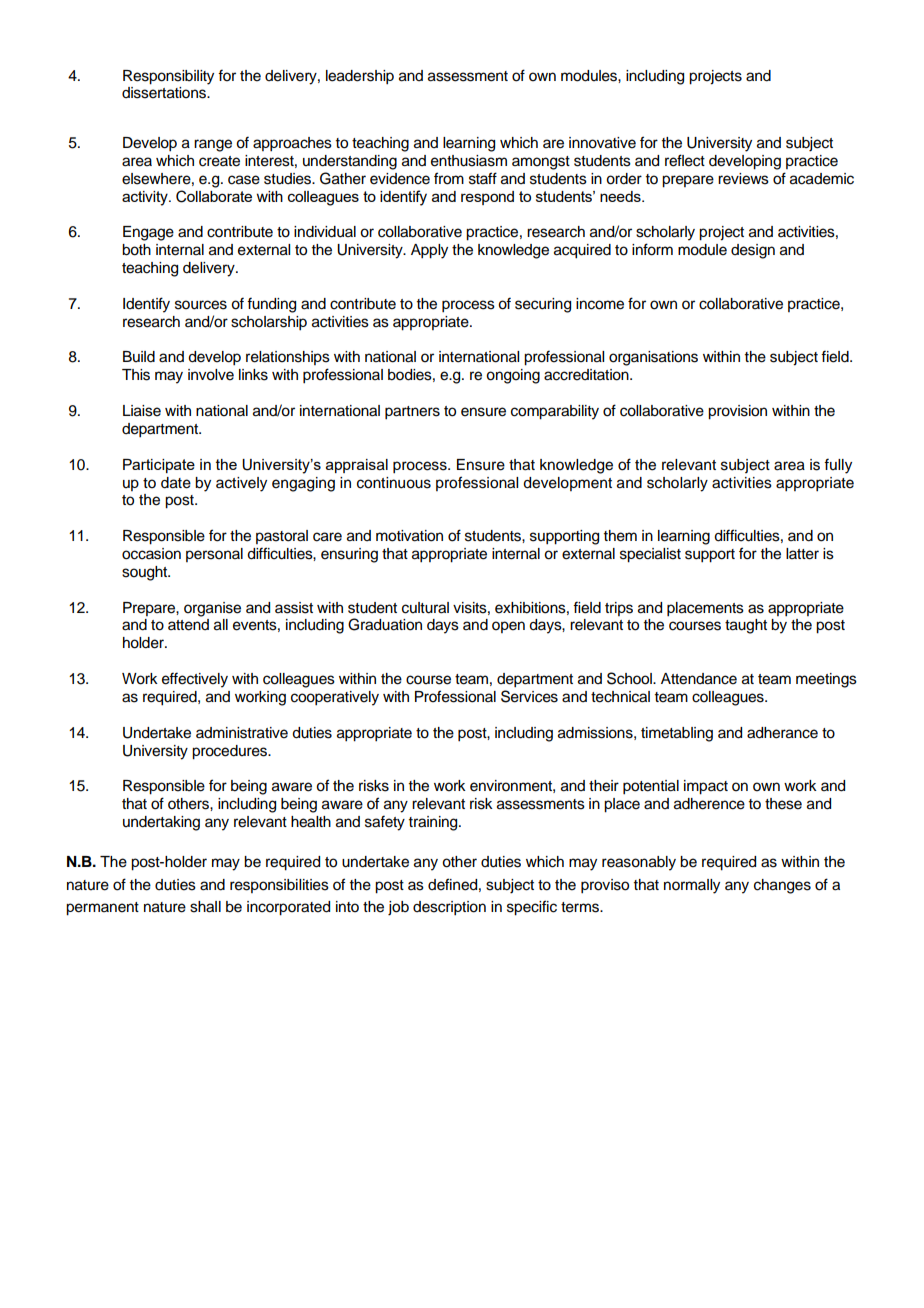 The height and width of the screenshot is (1308, 924). What do you see at coordinates (394, 483) in the screenshot?
I see `continuous` at bounding box center [394, 483].
